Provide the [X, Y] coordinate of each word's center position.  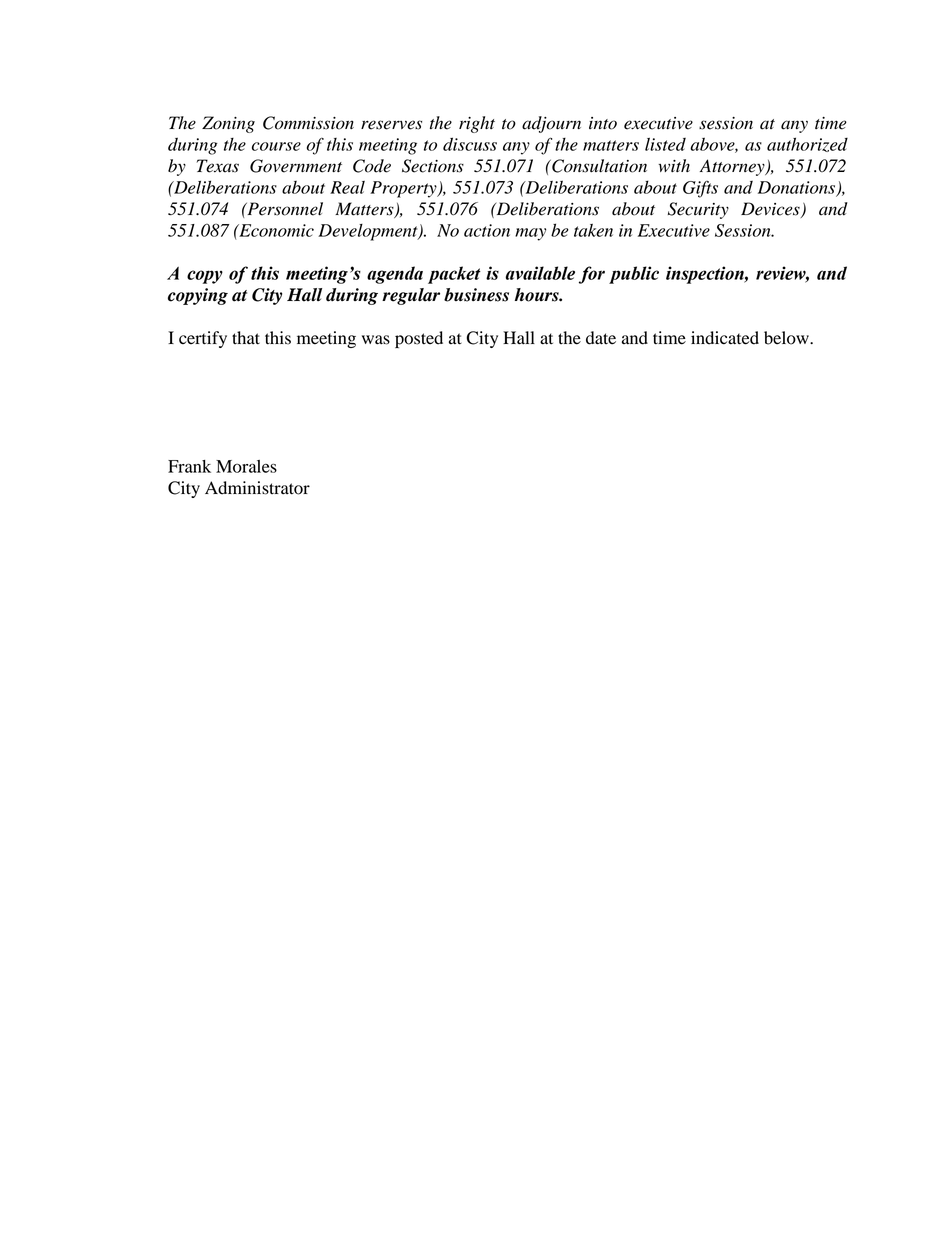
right [477, 124]
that [246, 337]
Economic [275, 230]
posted [419, 339]
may [530, 234]
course [276, 146]
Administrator [257, 488]
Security [698, 210]
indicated [725, 338]
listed [665, 144]
